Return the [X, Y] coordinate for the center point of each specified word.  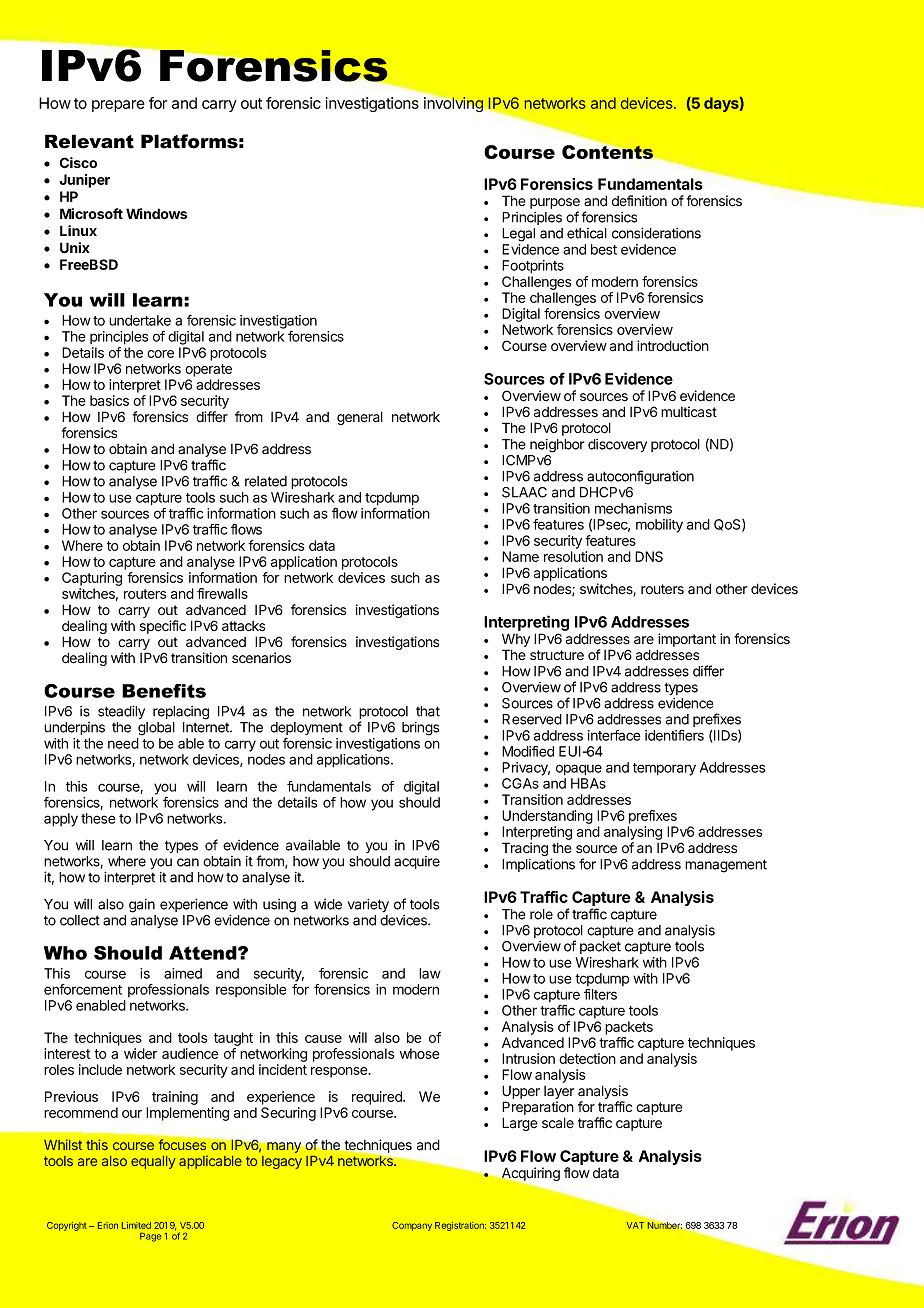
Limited [136, 1225]
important [687, 640]
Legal [518, 235]
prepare [118, 106]
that [428, 711]
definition [639, 201]
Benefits [164, 691]
